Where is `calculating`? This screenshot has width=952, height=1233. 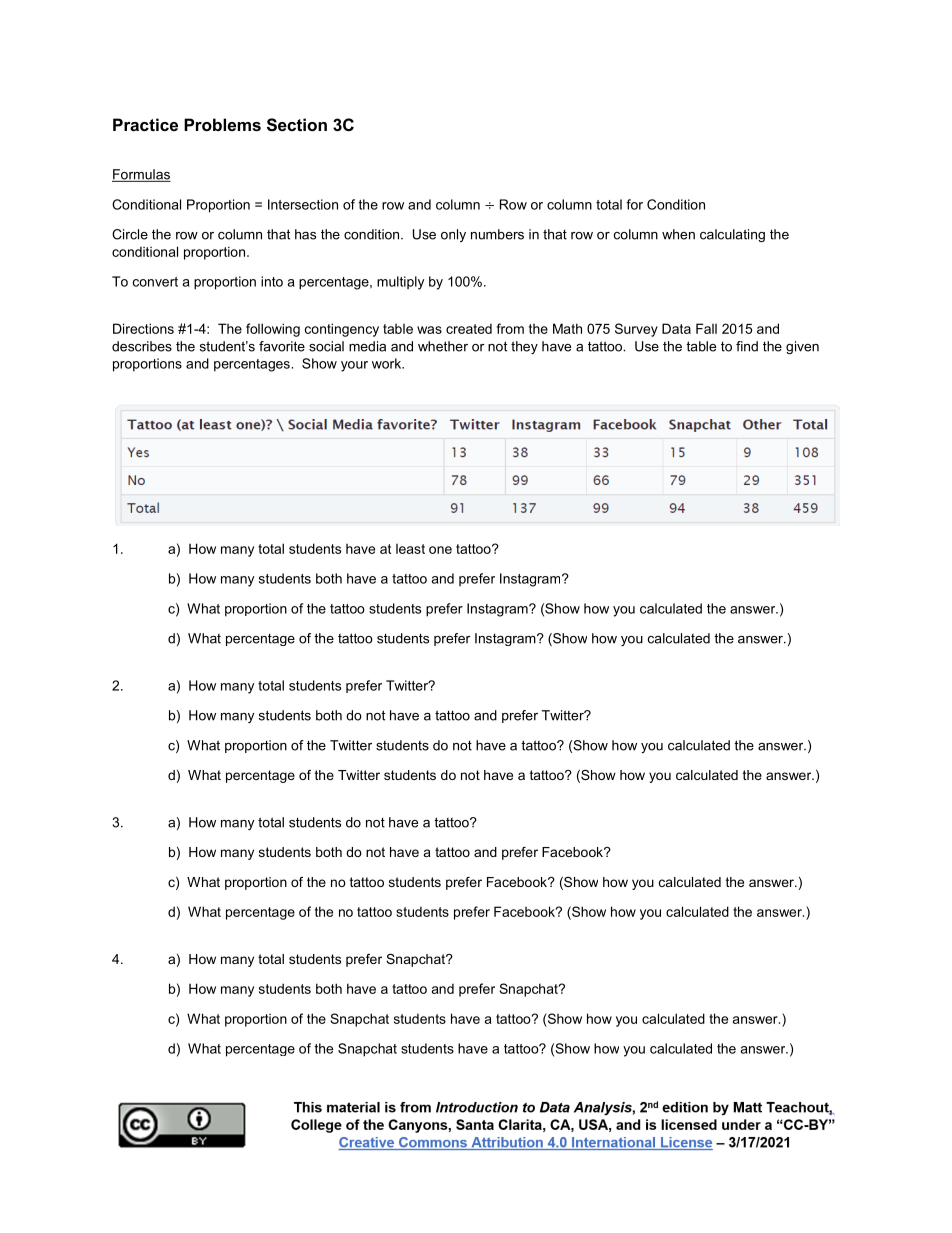 calculating is located at coordinates (732, 235).
